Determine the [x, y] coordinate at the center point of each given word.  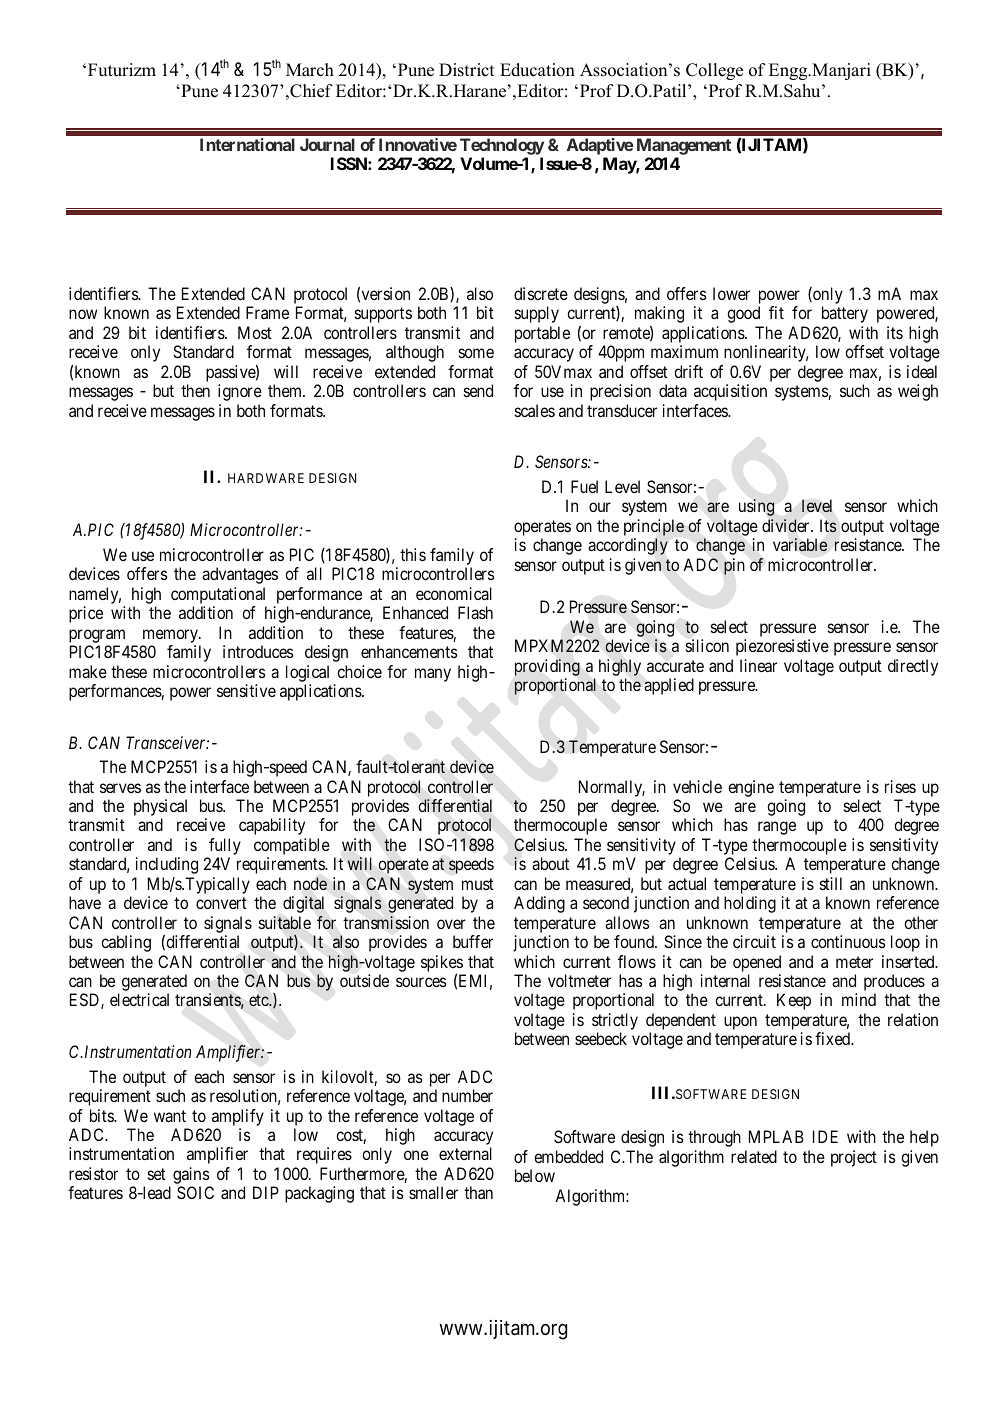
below [535, 1175]
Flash [475, 612]
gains [192, 1177]
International [247, 144]
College [714, 71]
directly [913, 667]
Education [537, 70]
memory [172, 636]
